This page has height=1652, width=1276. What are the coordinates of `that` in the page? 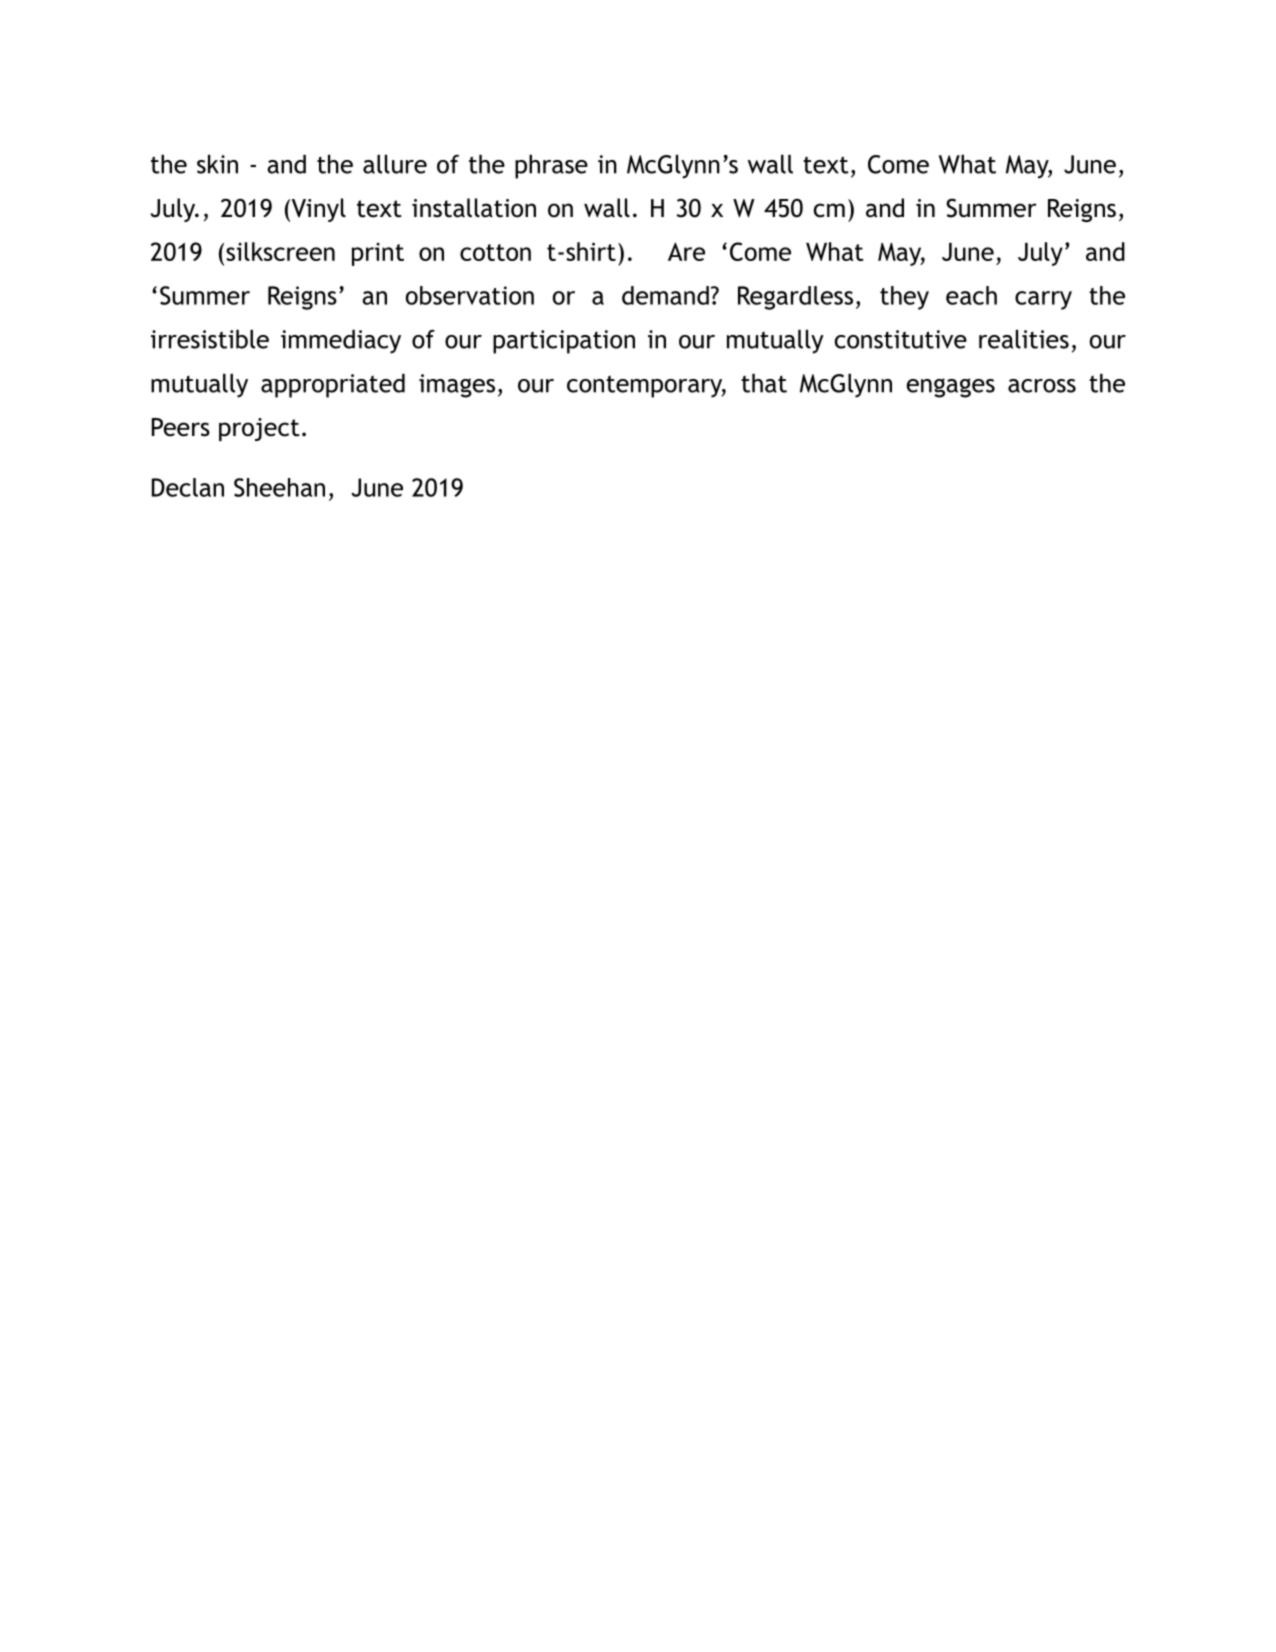 It's located at (764, 383).
